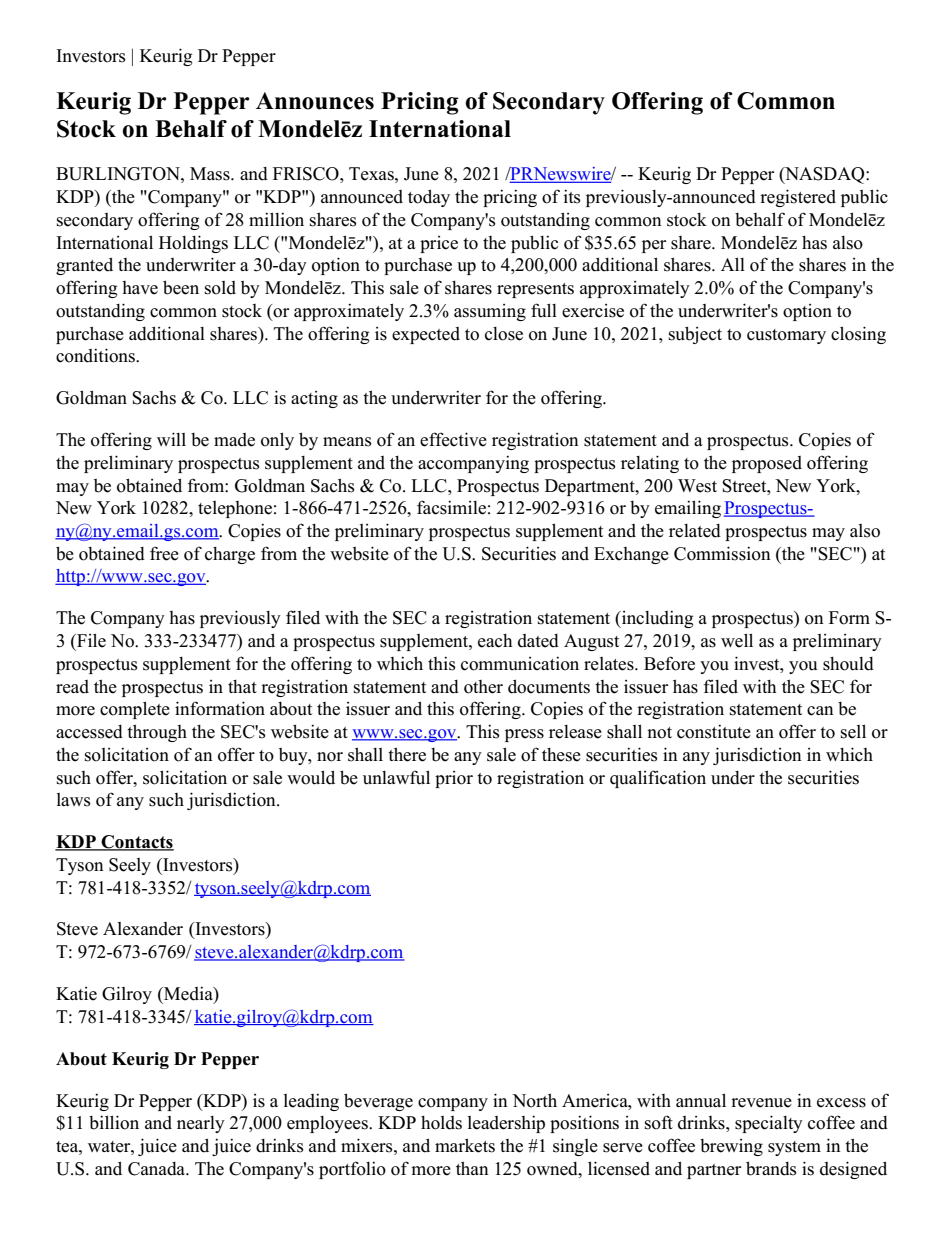  Describe the element at coordinates (798, 198) in the screenshot. I see `registered` at that location.
